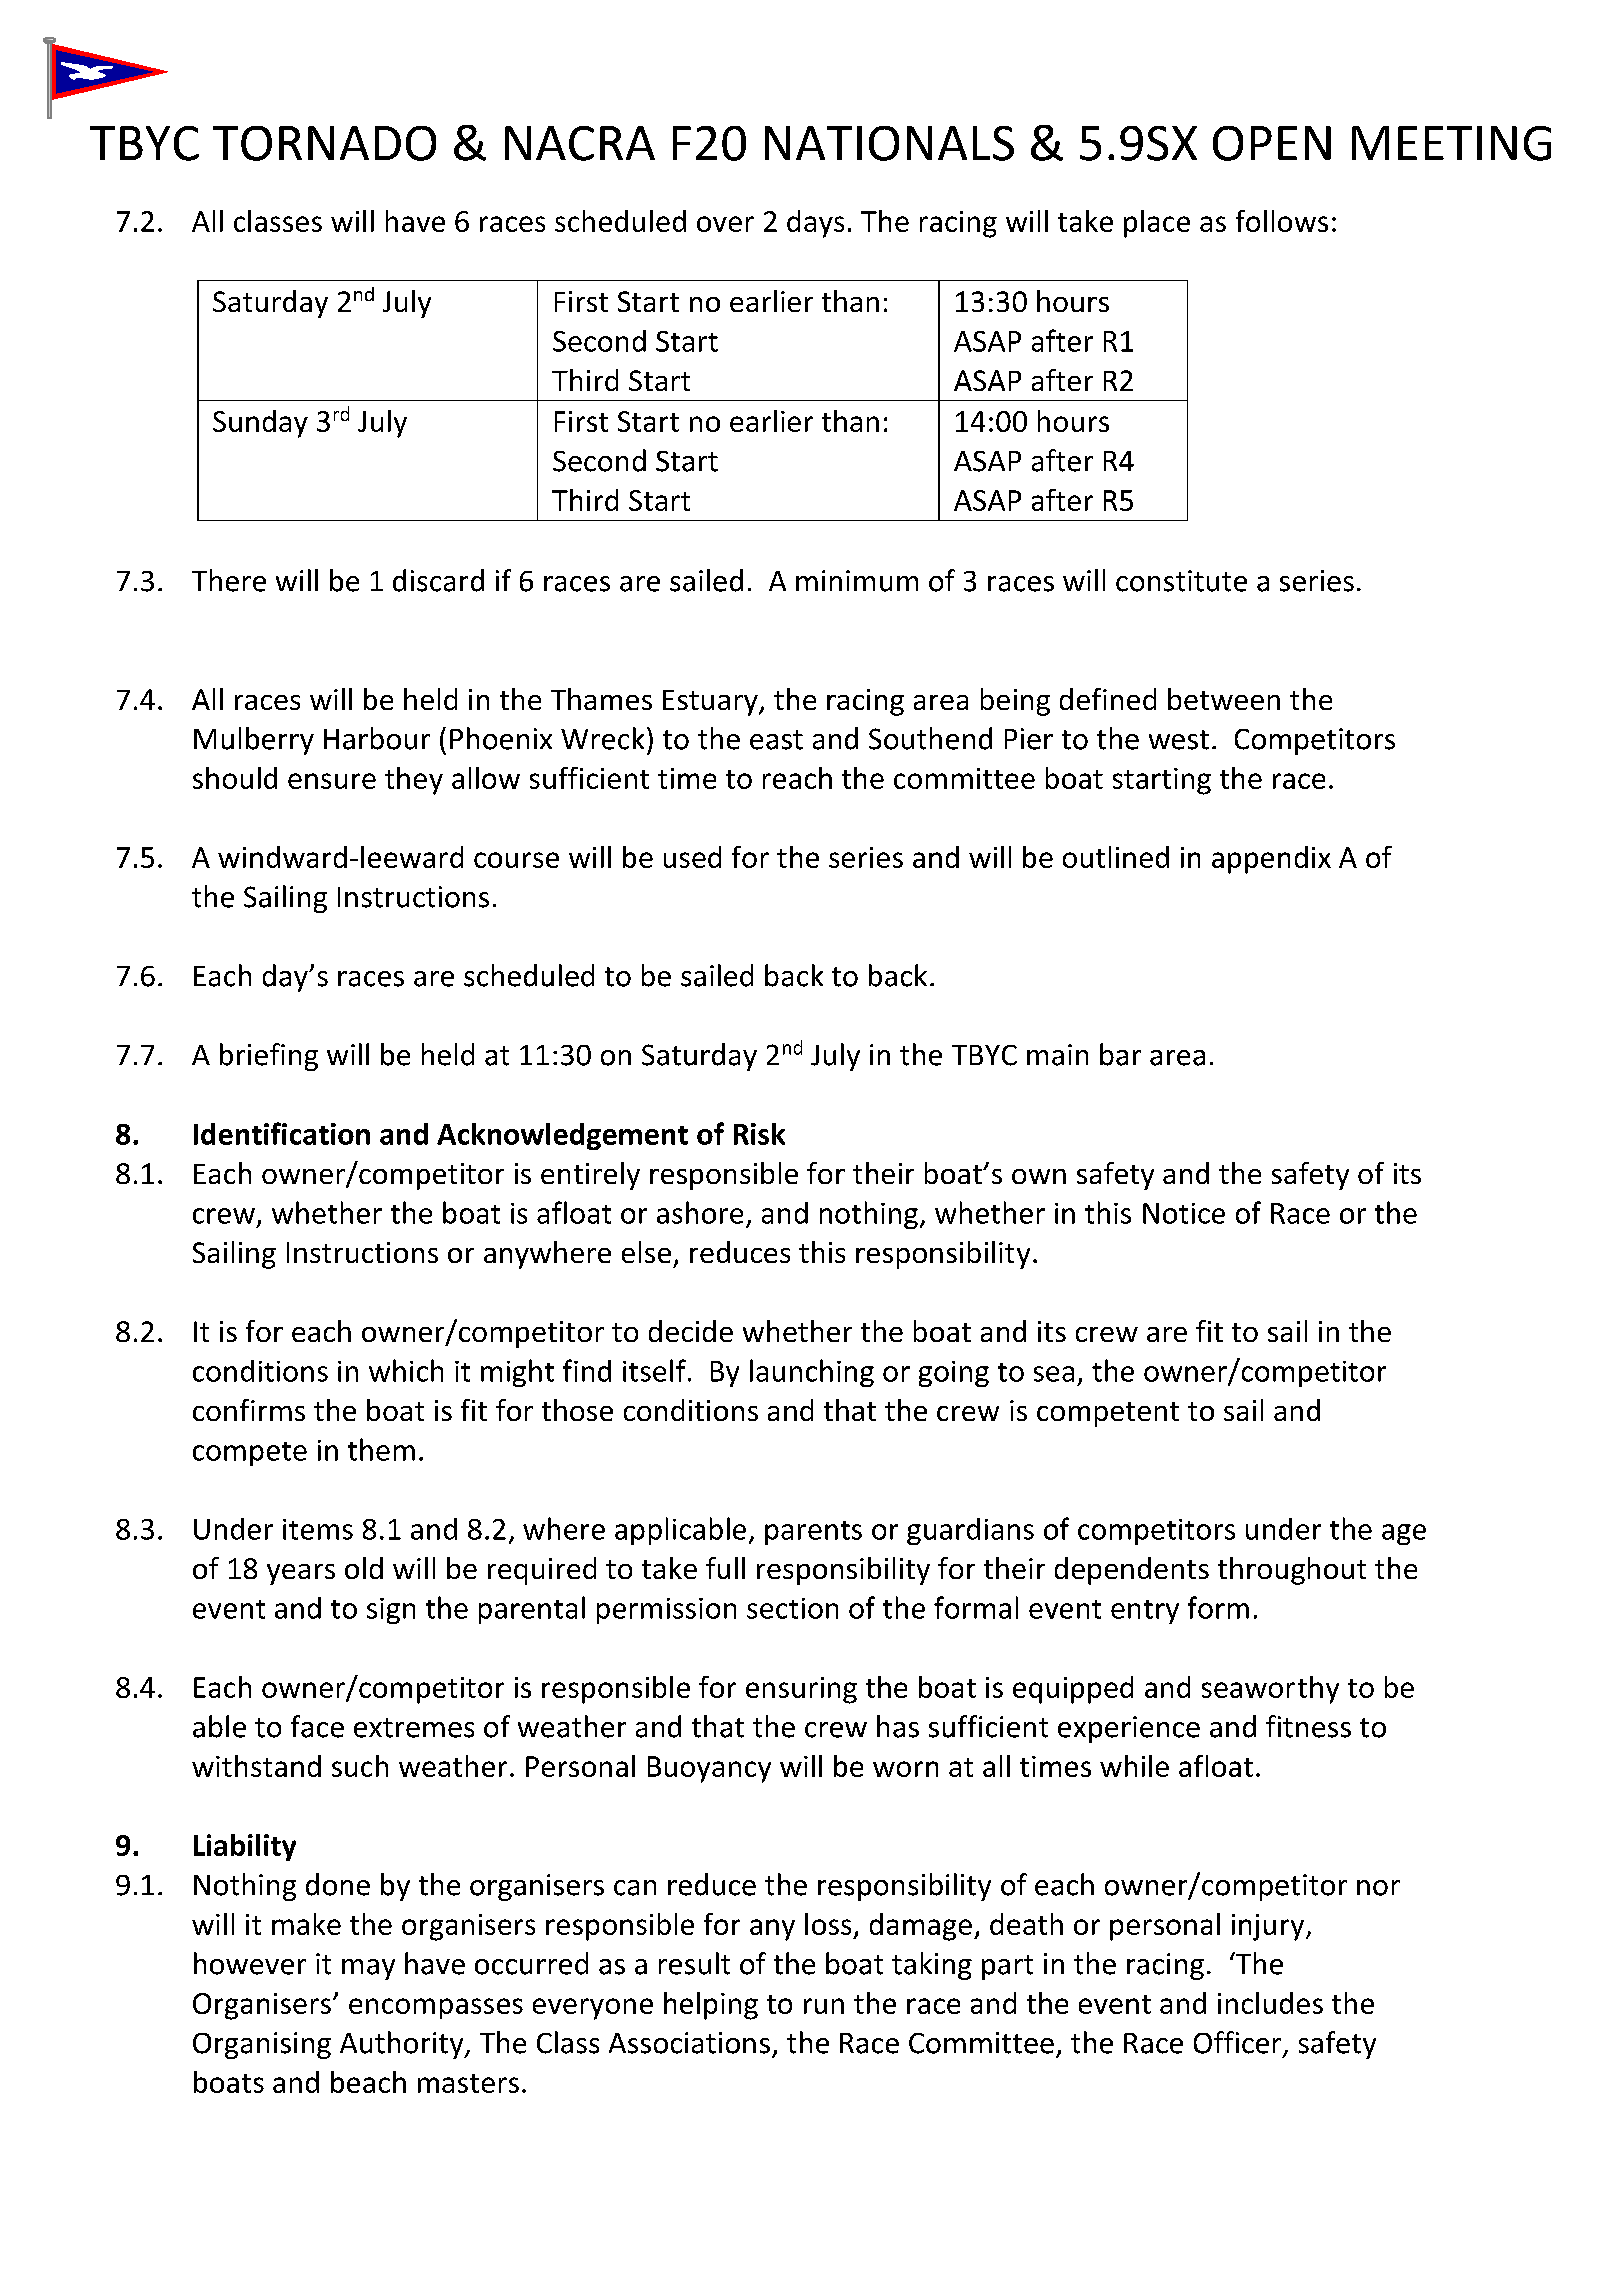 The height and width of the document is (2271, 1605). I want to click on Authority, so click(403, 2045).
